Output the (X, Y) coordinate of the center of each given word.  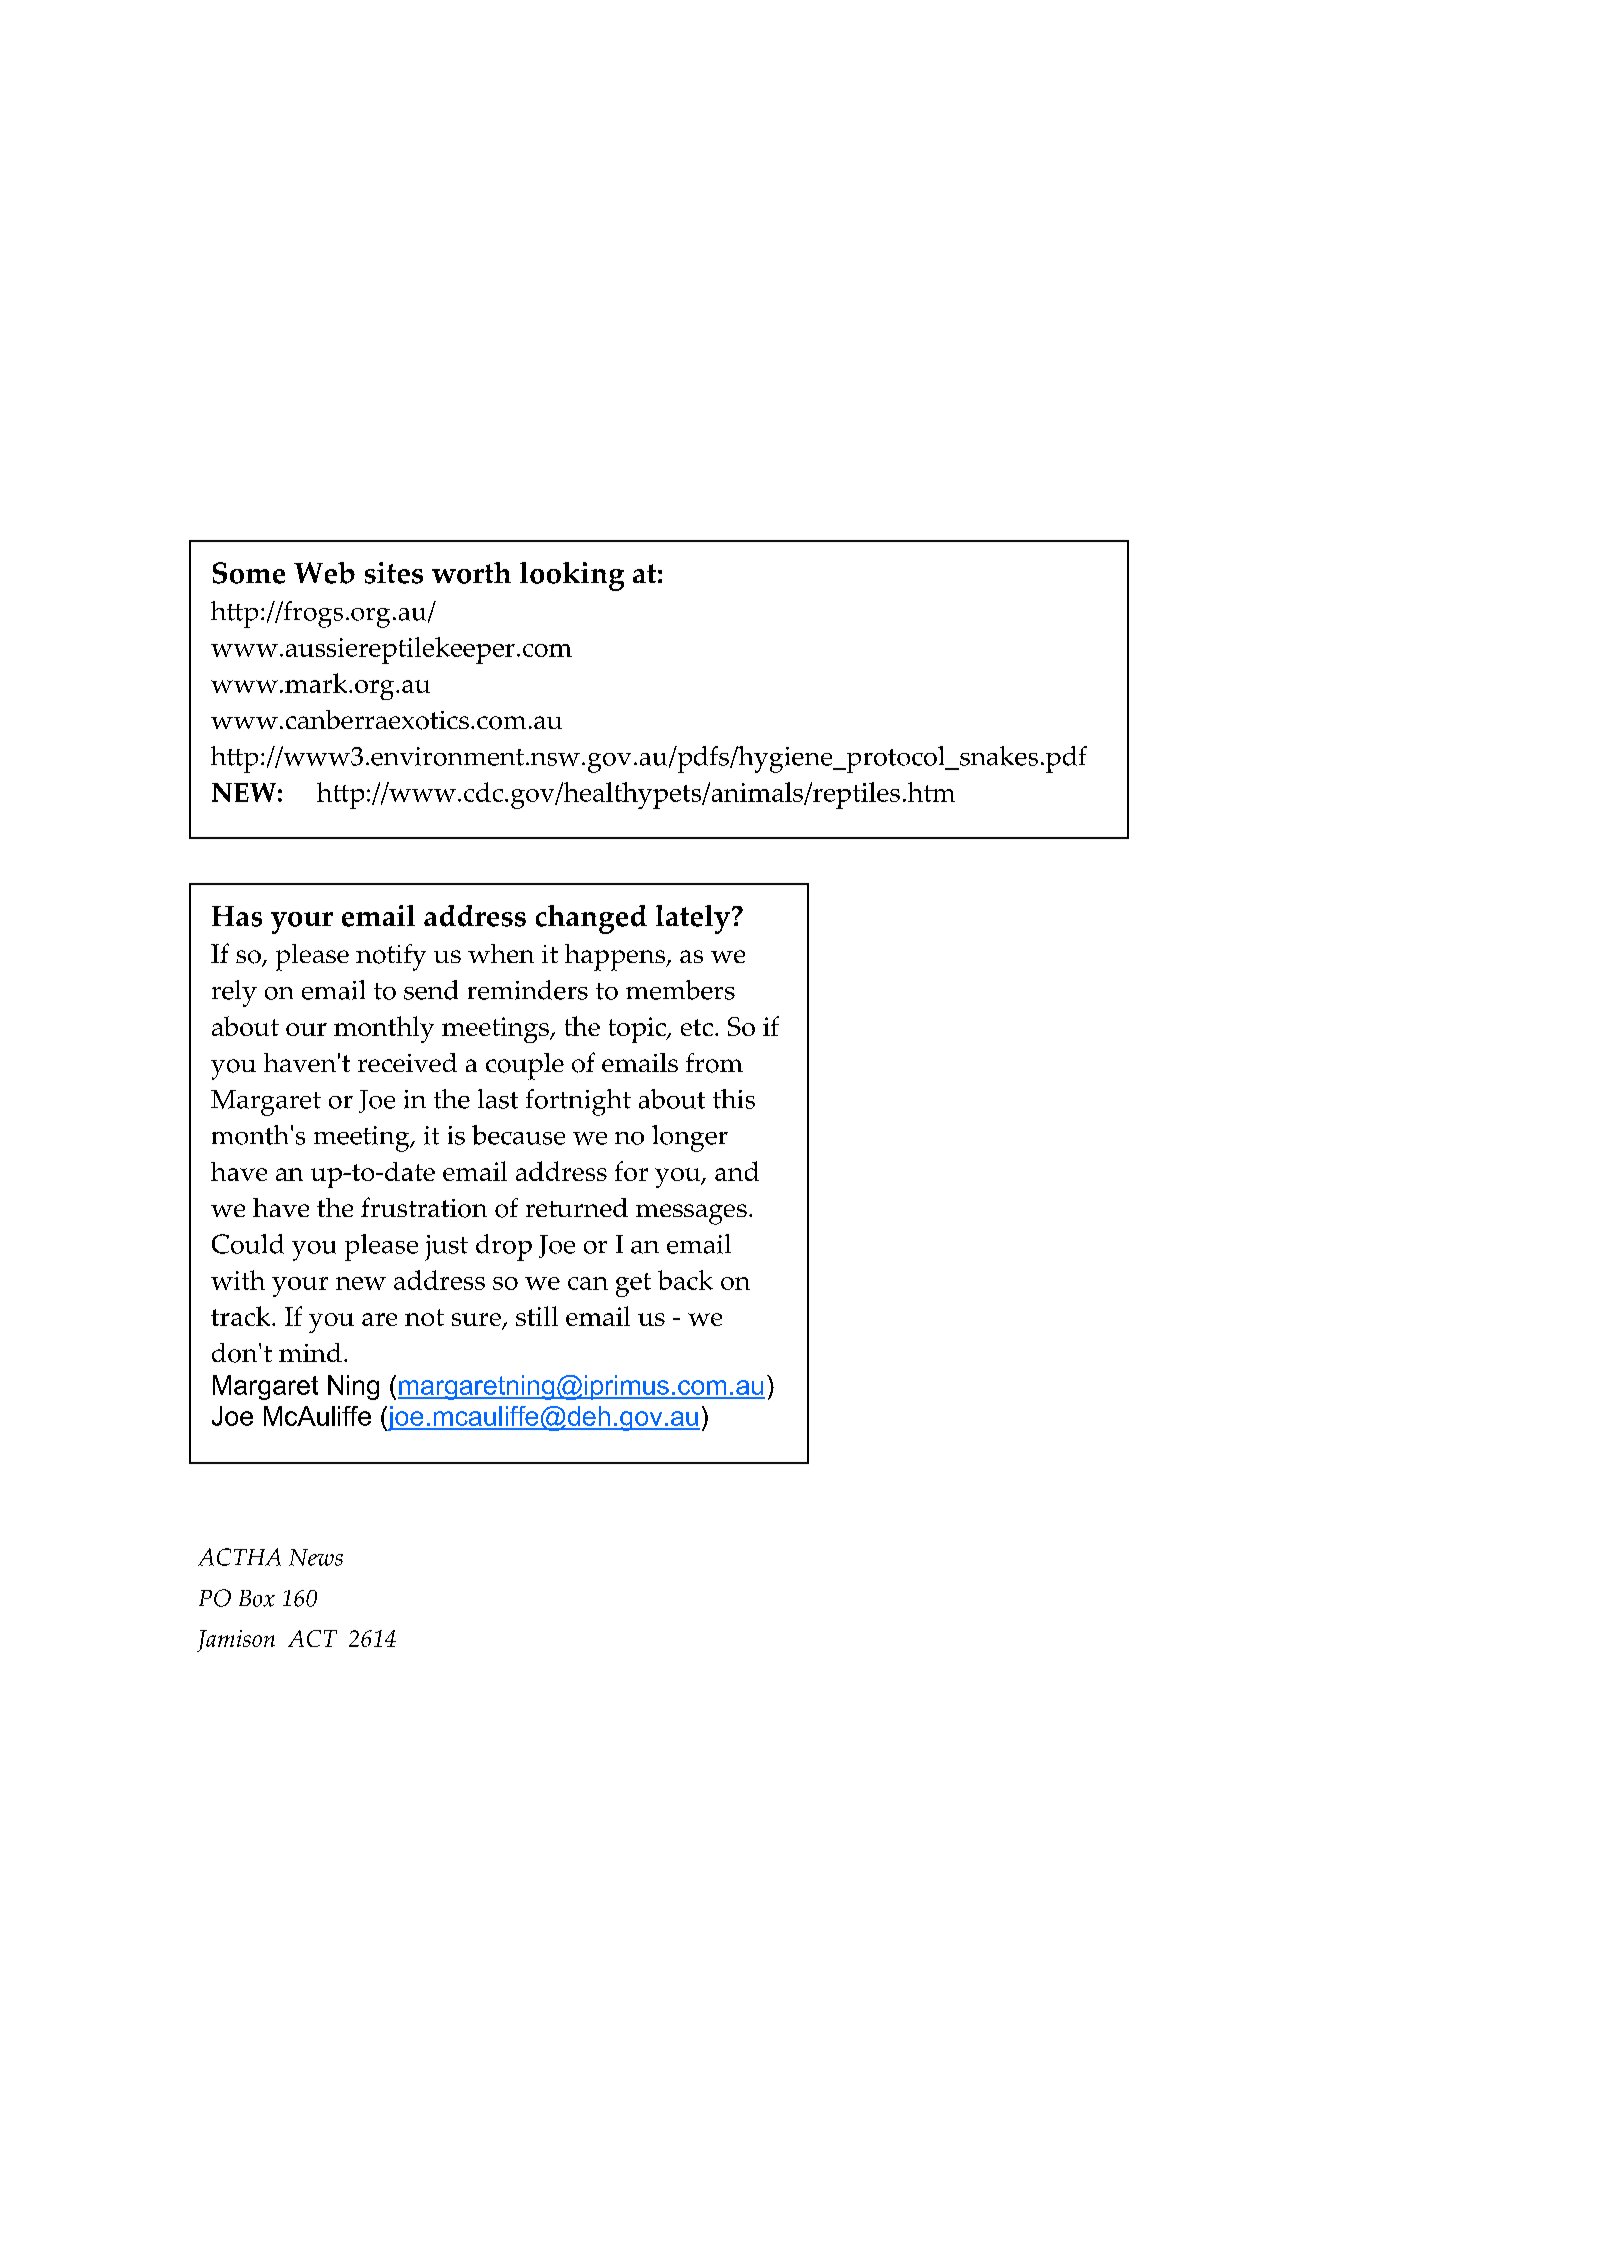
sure (477, 1321)
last (498, 1099)
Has (237, 916)
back (685, 1280)
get (633, 1285)
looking (572, 576)
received (407, 1062)
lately (694, 919)
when (501, 953)
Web (324, 573)
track (242, 1316)
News (316, 1557)
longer (690, 1138)
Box (257, 1598)
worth (471, 573)
